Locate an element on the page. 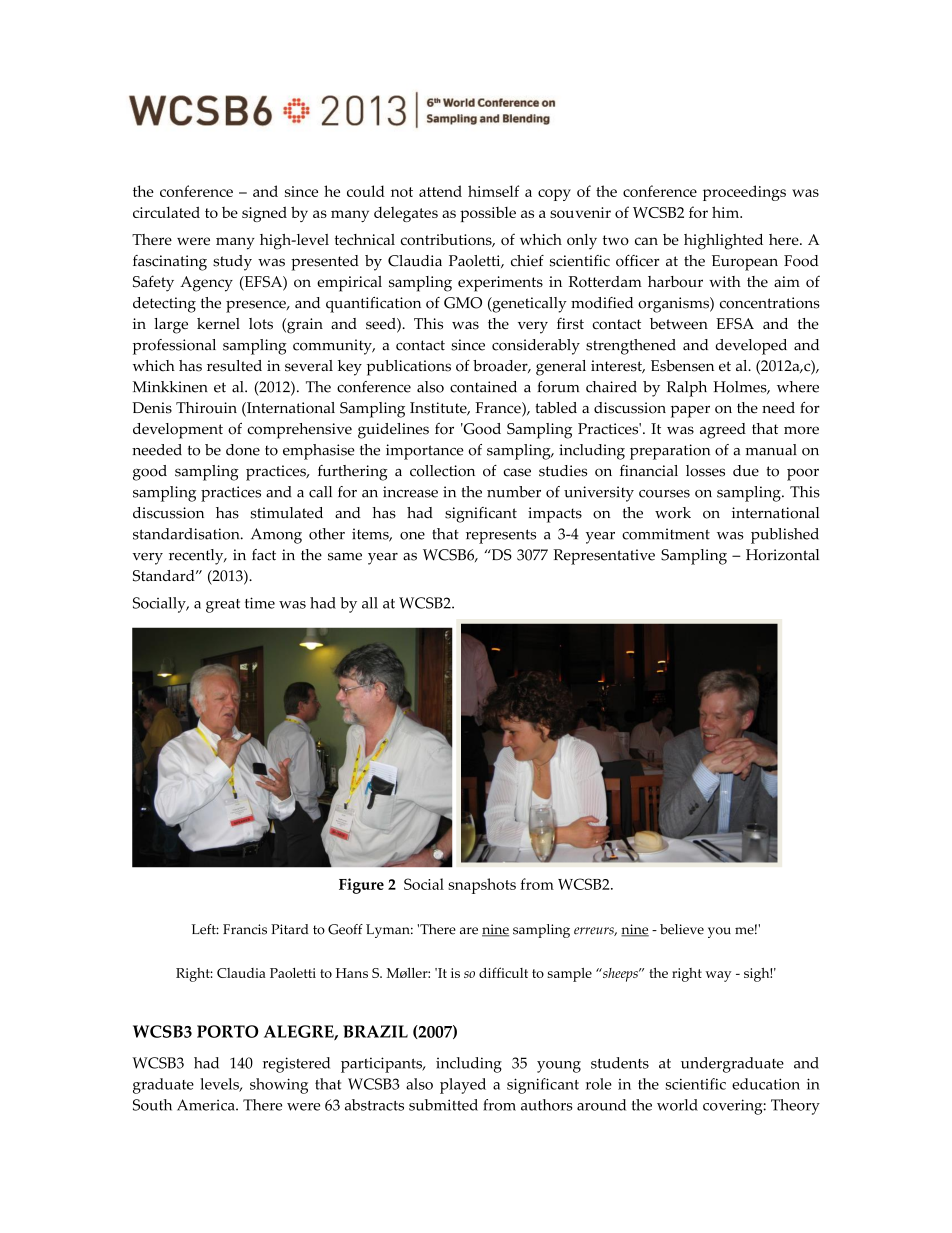 The height and width of the document is (1233, 952). education is located at coordinates (766, 1084).
